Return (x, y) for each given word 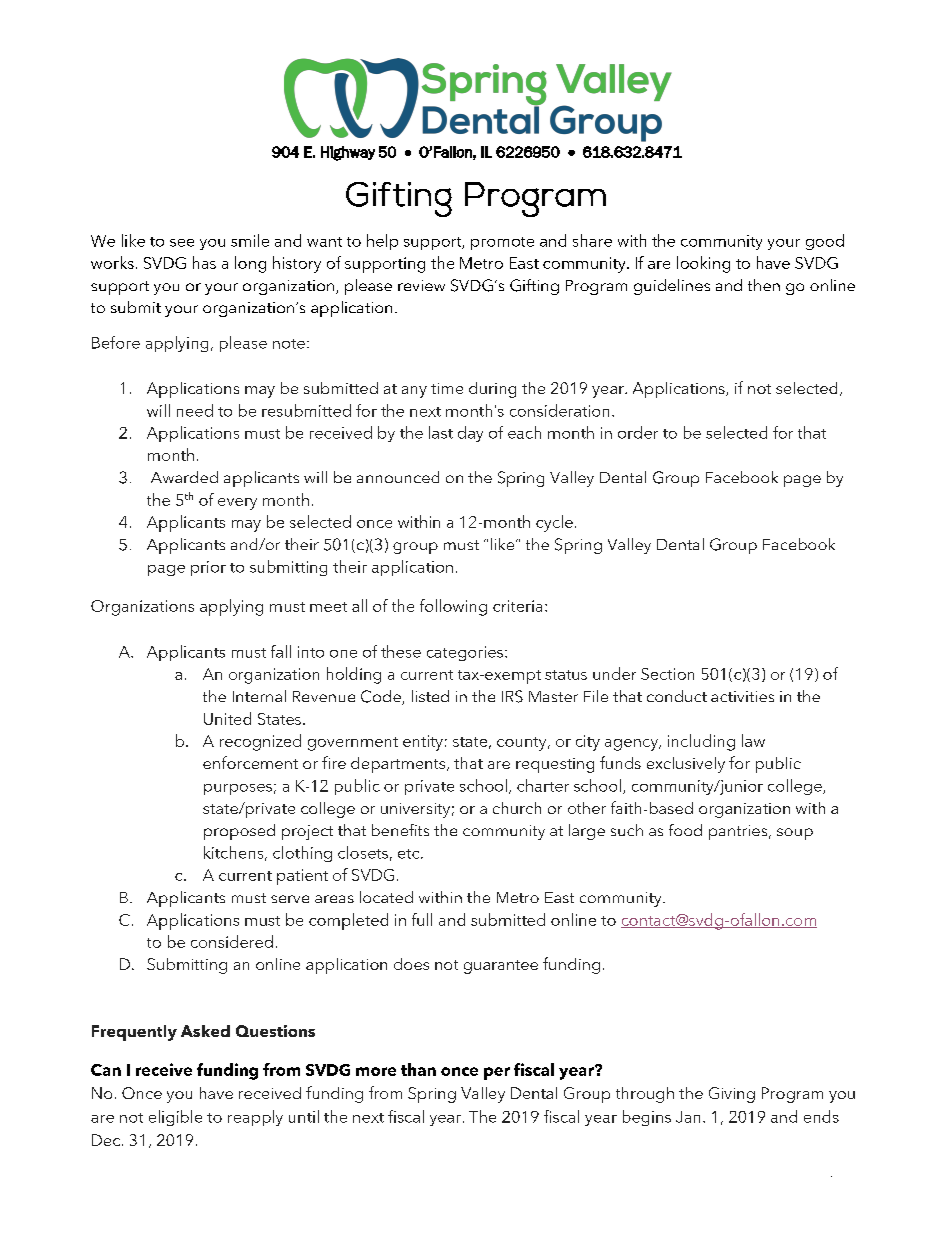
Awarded (184, 477)
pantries (739, 832)
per (497, 1073)
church (517, 808)
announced (398, 477)
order (638, 432)
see (182, 243)
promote (502, 243)
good (825, 242)
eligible (175, 1118)
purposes (238, 789)
